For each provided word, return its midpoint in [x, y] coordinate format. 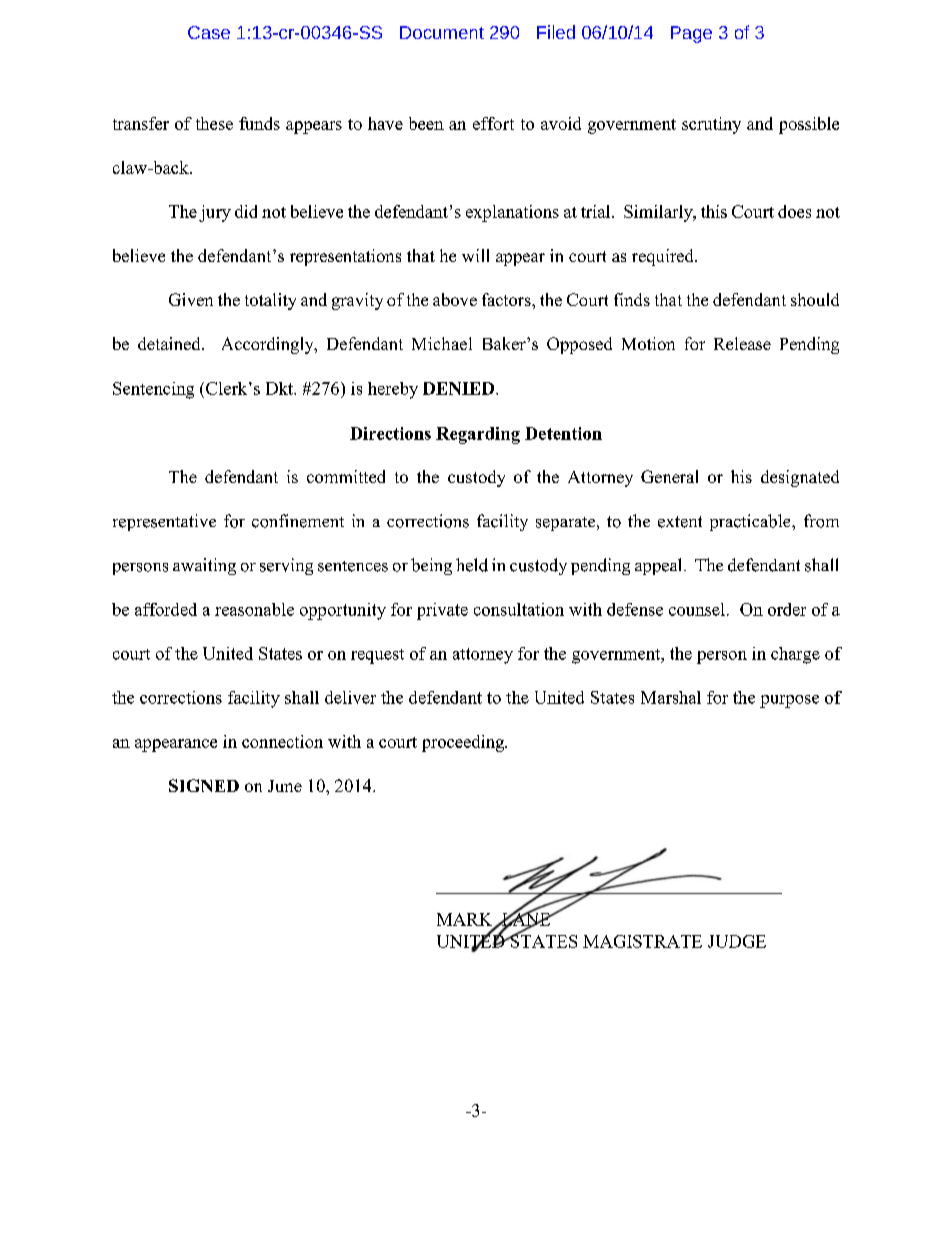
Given [191, 299]
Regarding [478, 435]
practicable [751, 522]
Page [691, 34]
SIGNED [204, 785]
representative [164, 522]
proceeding [464, 743]
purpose [789, 701]
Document [442, 32]
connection [282, 741]
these [214, 123]
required [664, 257]
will [475, 255]
